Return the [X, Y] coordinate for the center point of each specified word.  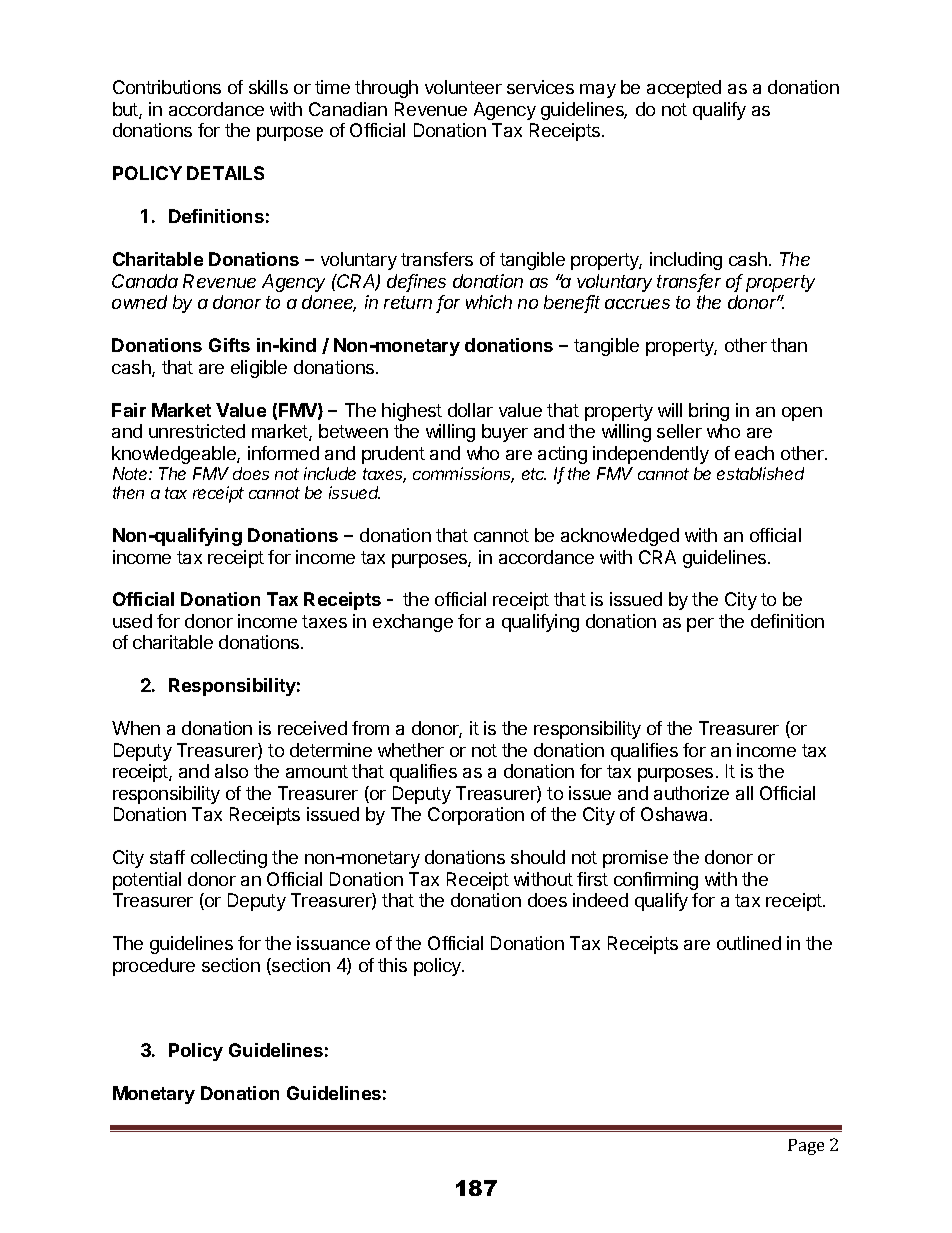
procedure [154, 967]
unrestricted [197, 431]
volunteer [463, 87]
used [132, 621]
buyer [505, 433]
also [231, 771]
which [489, 302]
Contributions [167, 87]
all [744, 793]
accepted [684, 89]
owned [139, 302]
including [686, 261]
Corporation [476, 816]
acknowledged [620, 537]
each [754, 453]
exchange [413, 623]
